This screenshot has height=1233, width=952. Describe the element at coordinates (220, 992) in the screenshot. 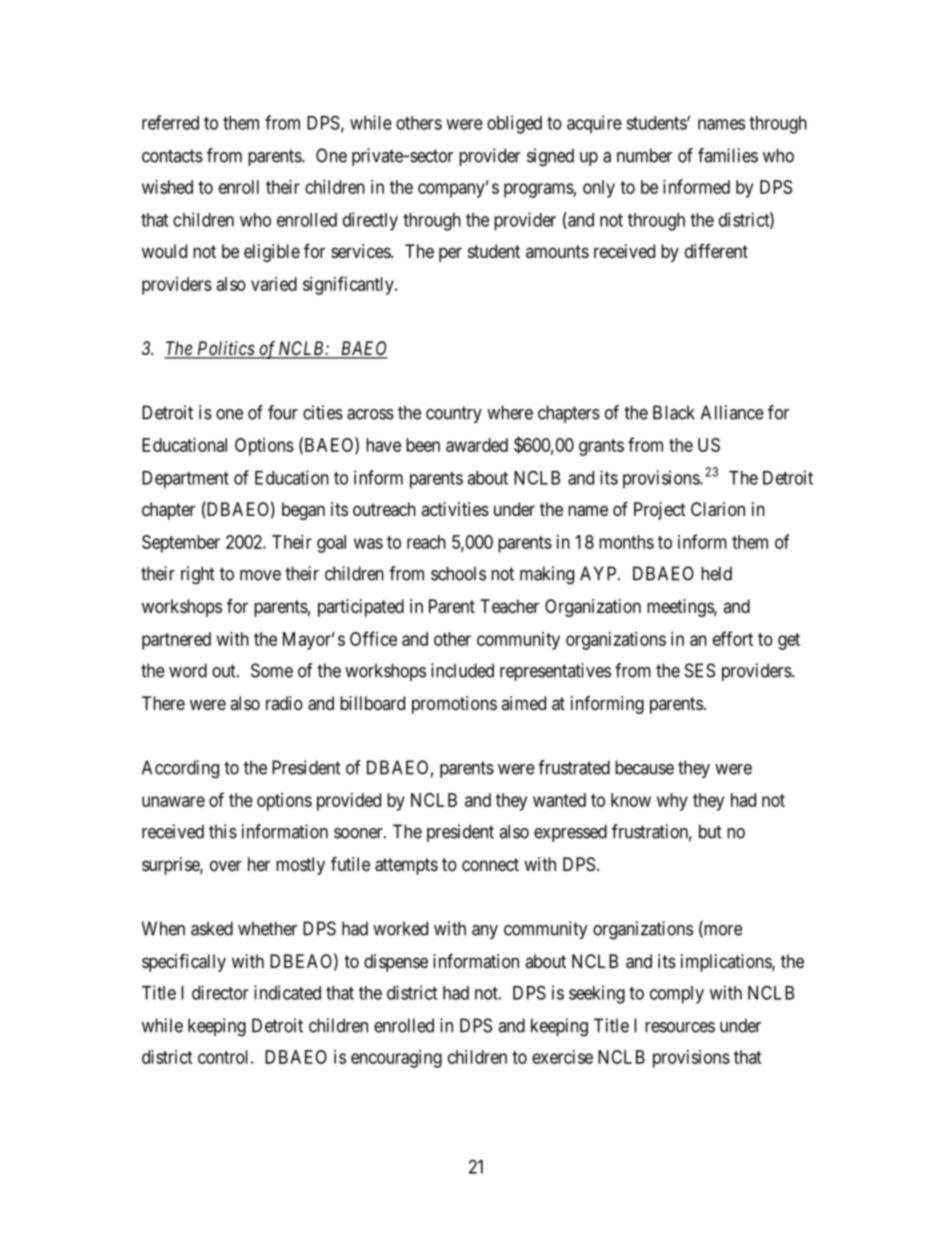

I see `director` at that location.
